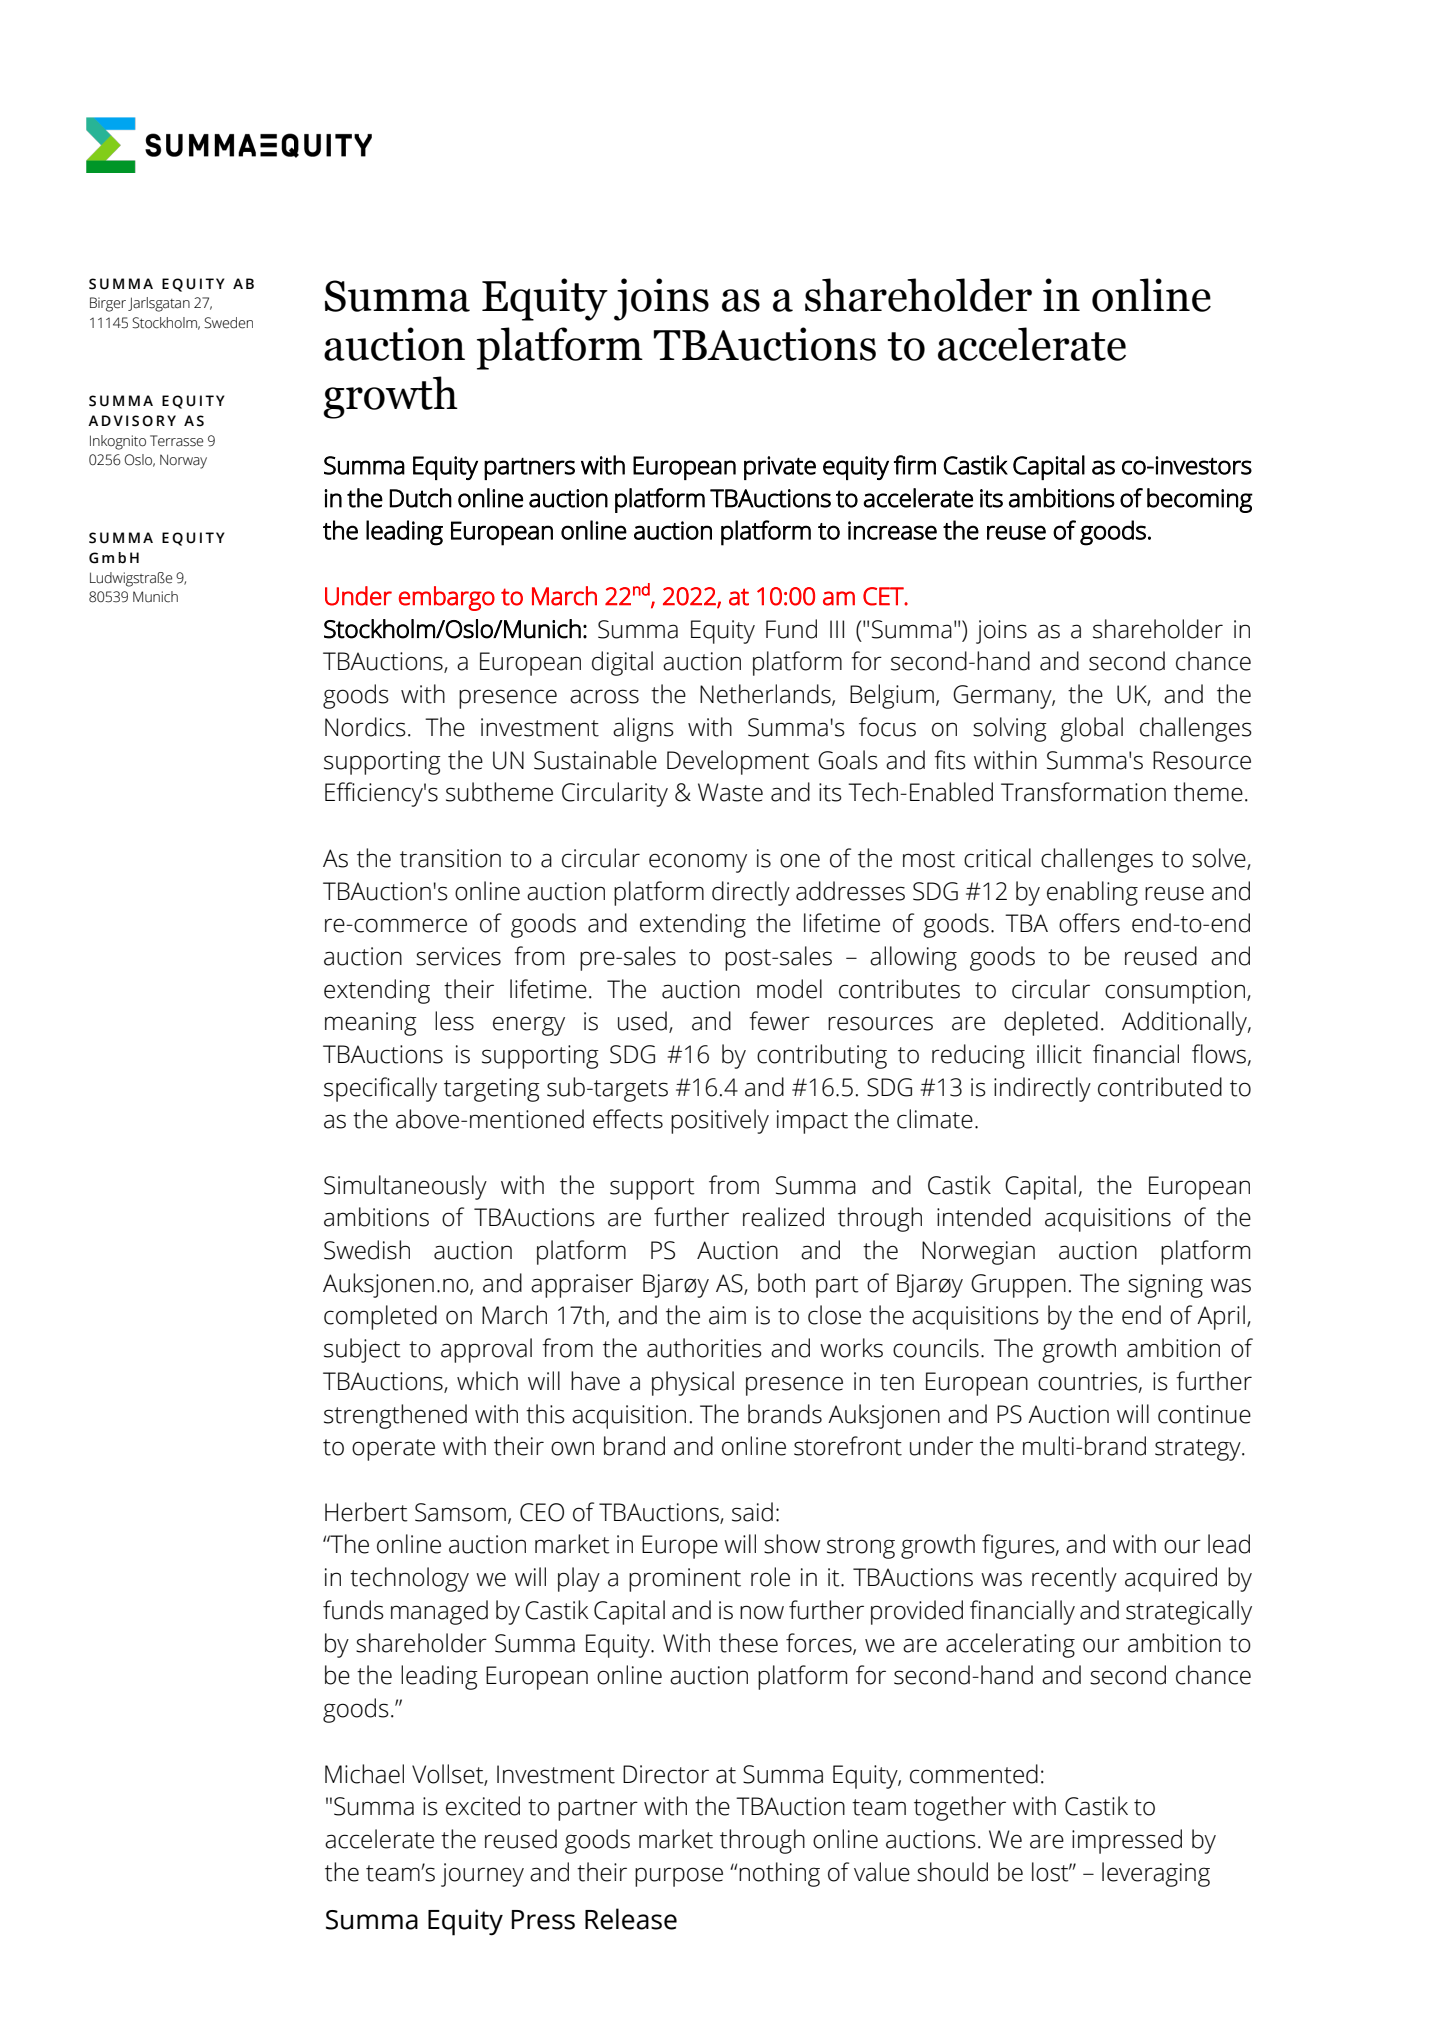 Image resolution: width=1429 pixels, height=2022 pixels. Describe the element at coordinates (450, 858) in the screenshot. I see `transition` at that location.
